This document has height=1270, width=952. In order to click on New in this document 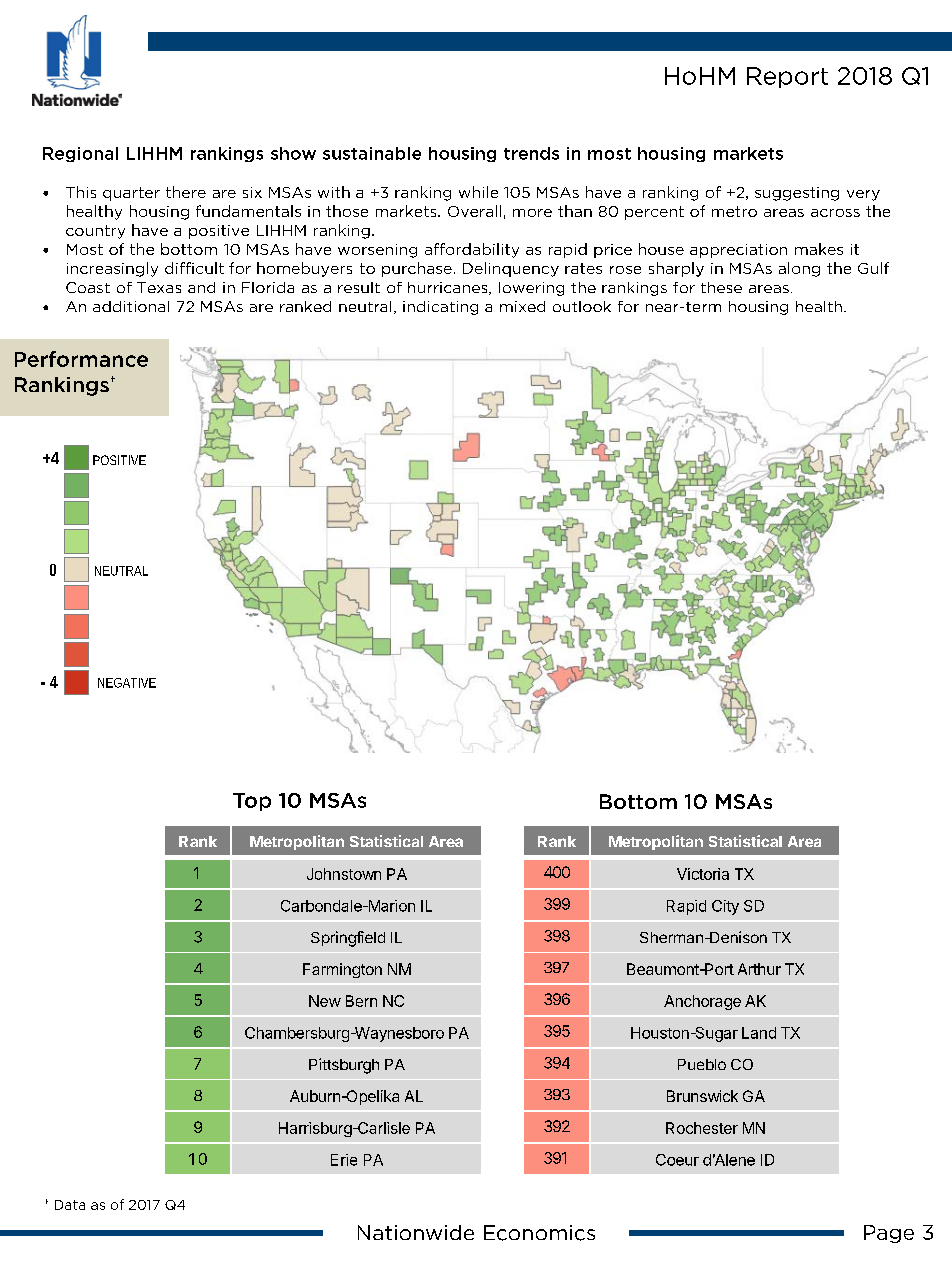, I will do `click(325, 1001)`.
